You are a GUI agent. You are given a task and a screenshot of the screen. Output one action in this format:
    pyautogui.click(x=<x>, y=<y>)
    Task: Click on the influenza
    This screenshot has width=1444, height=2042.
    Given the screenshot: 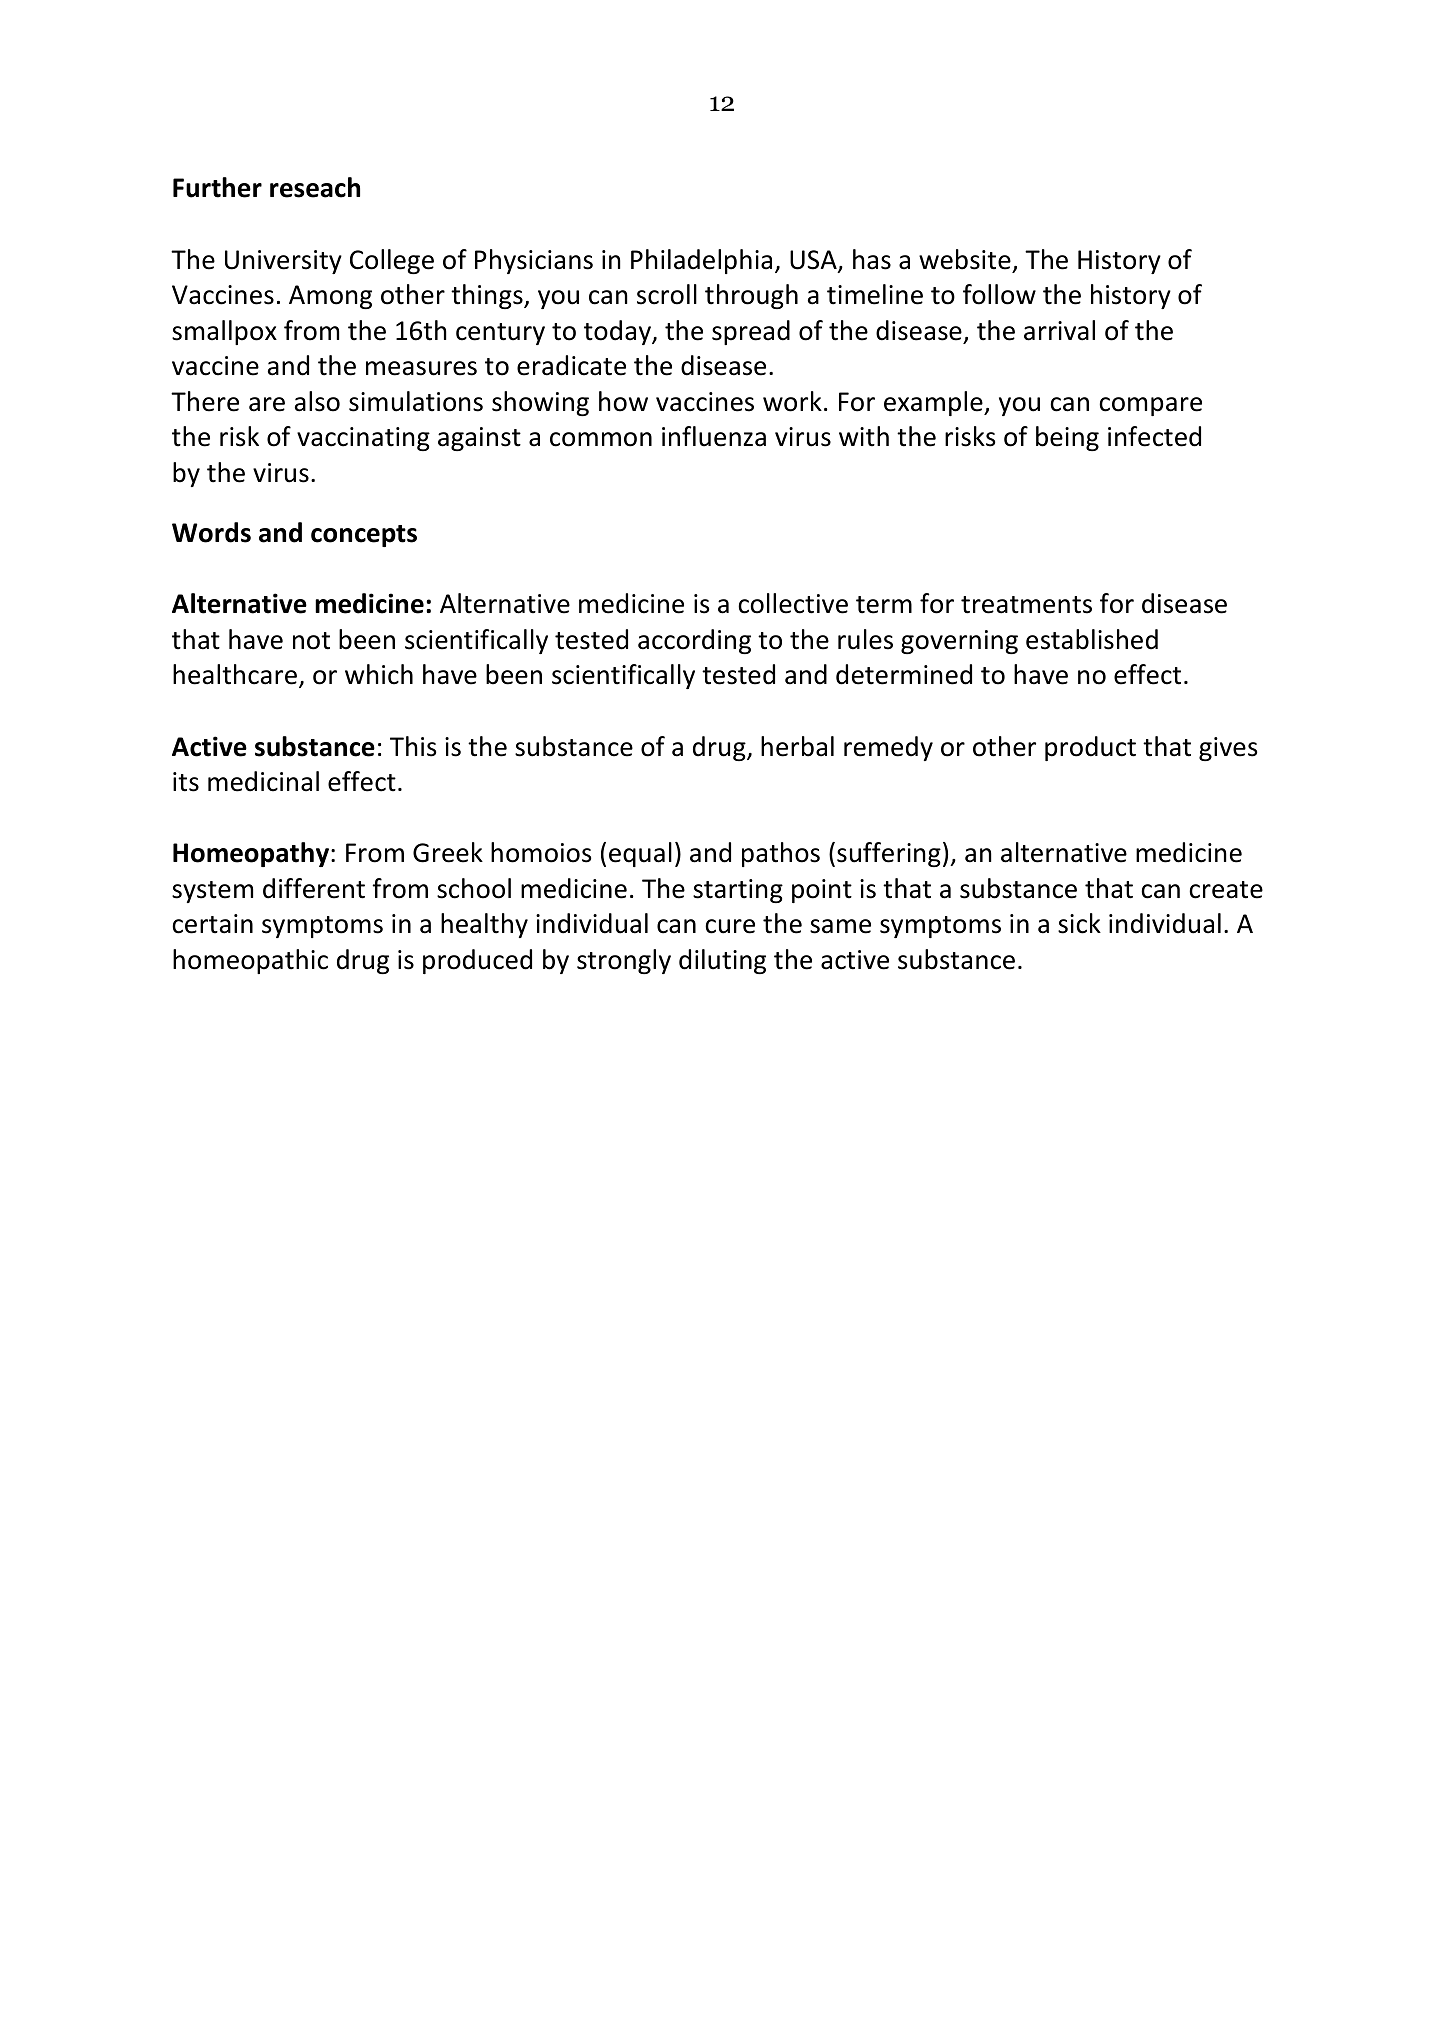 What is the action you would take?
    pyautogui.click(x=714, y=436)
